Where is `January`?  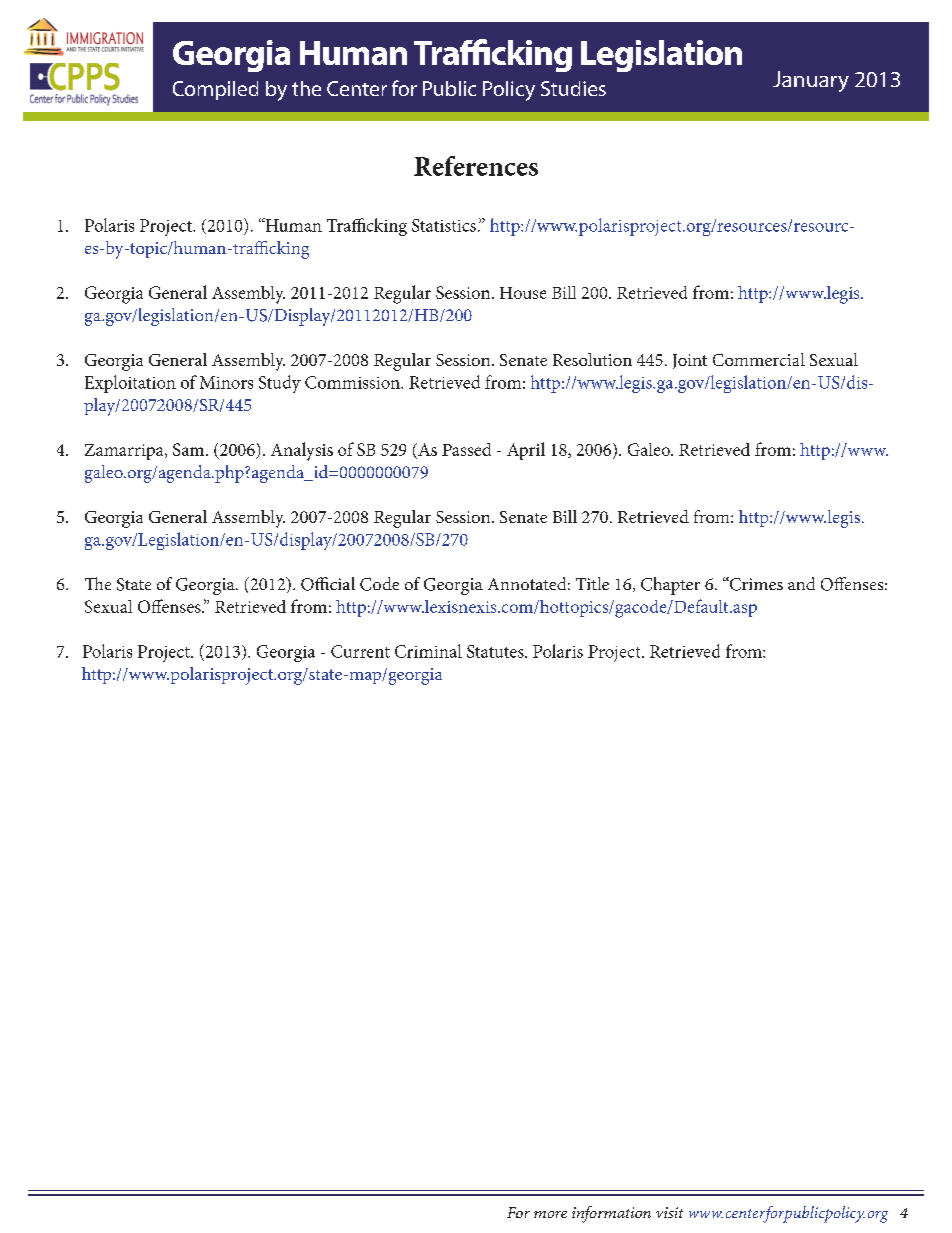 January is located at coordinates (811, 81).
